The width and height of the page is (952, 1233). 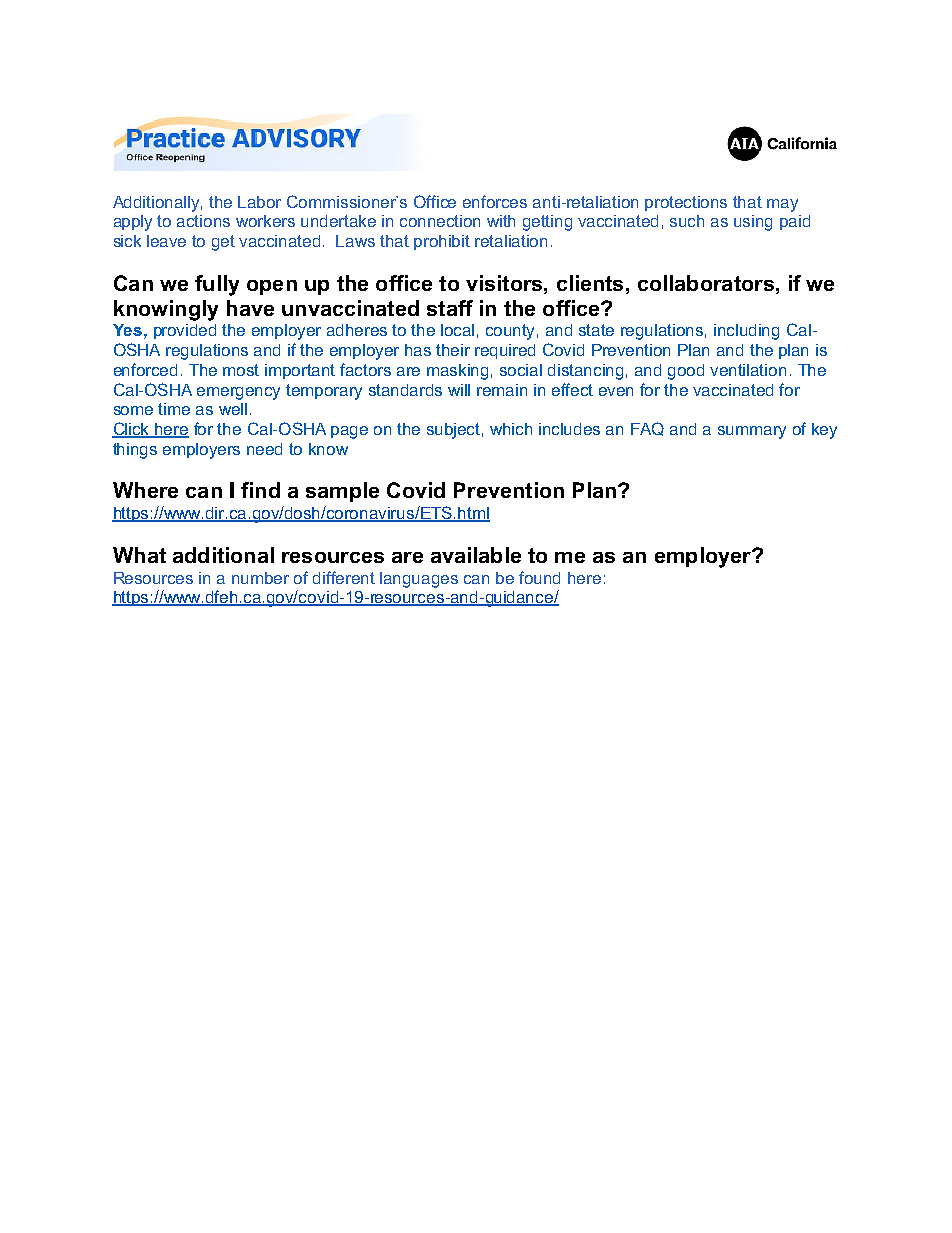 I want to click on number, so click(x=260, y=578).
